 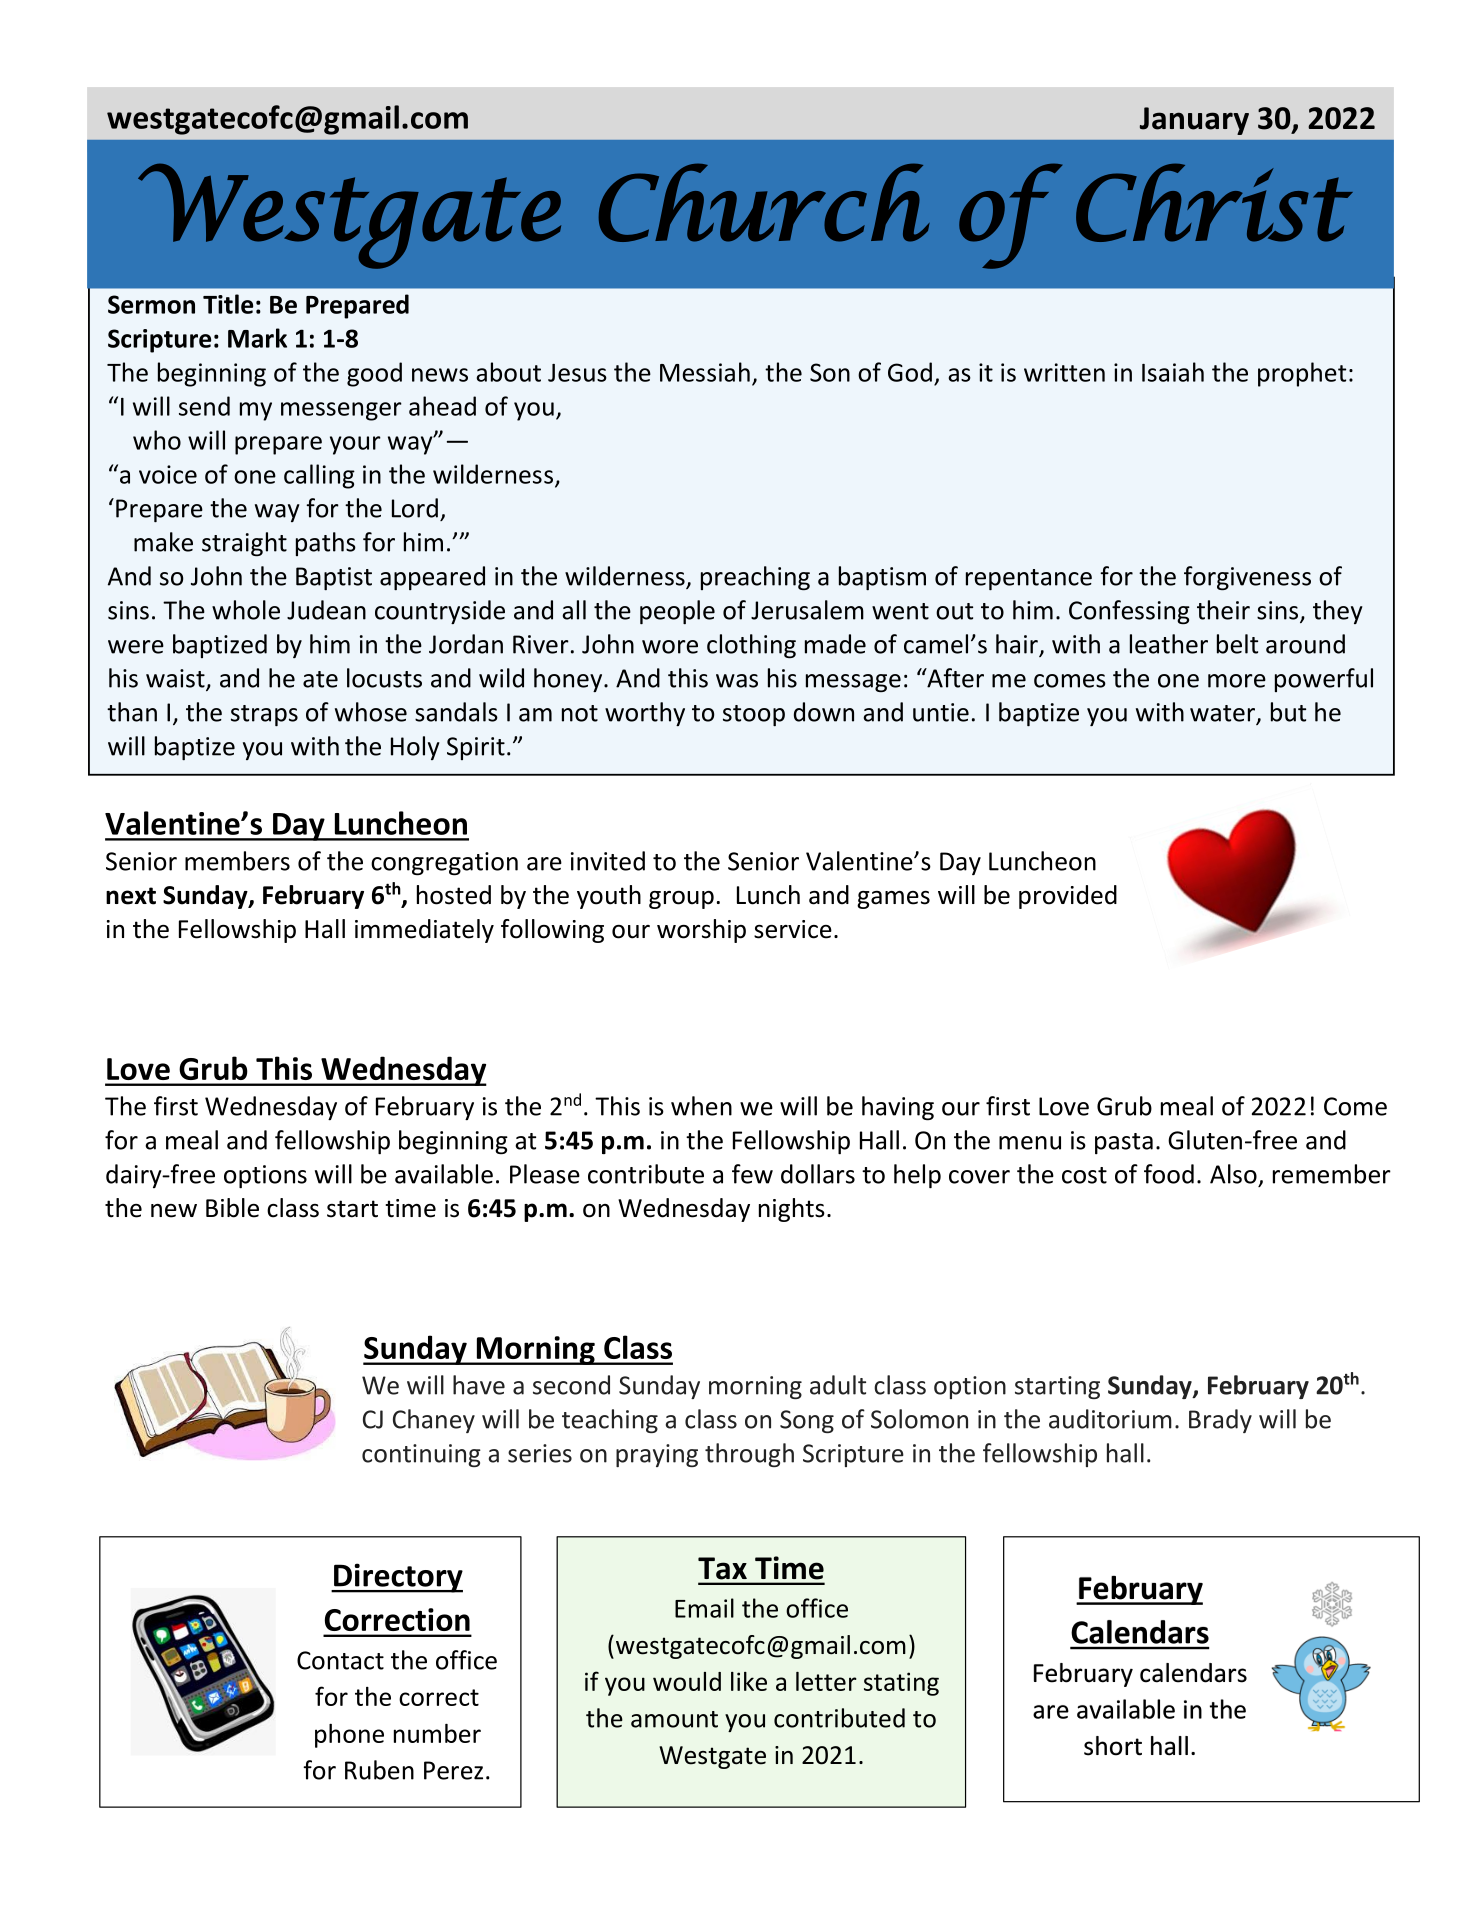 I want to click on Church, so click(x=764, y=202).
